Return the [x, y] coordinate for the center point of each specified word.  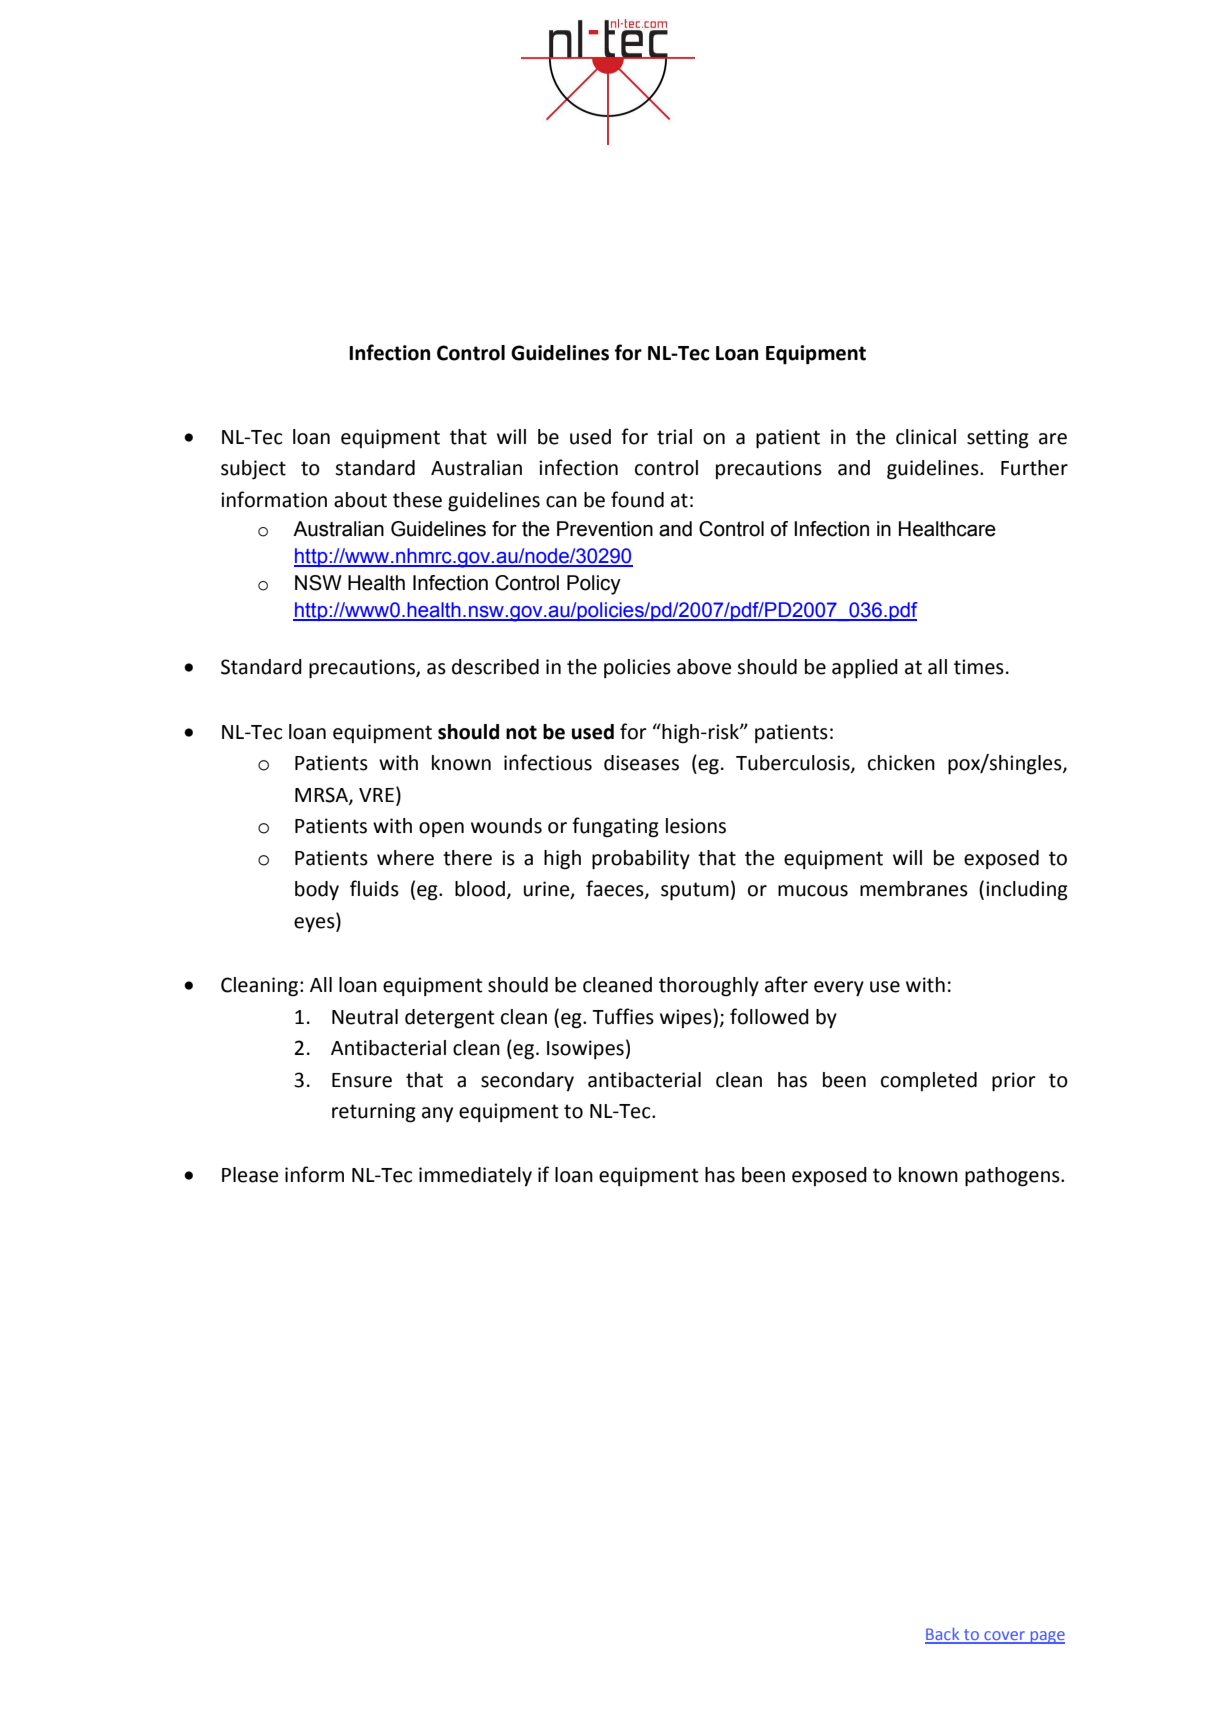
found [637, 499]
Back [943, 1635]
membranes [914, 889]
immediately [475, 1176]
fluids [374, 888]
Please [250, 1175]
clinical [926, 437]
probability [641, 860]
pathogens [1013, 1177]
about [360, 500]
